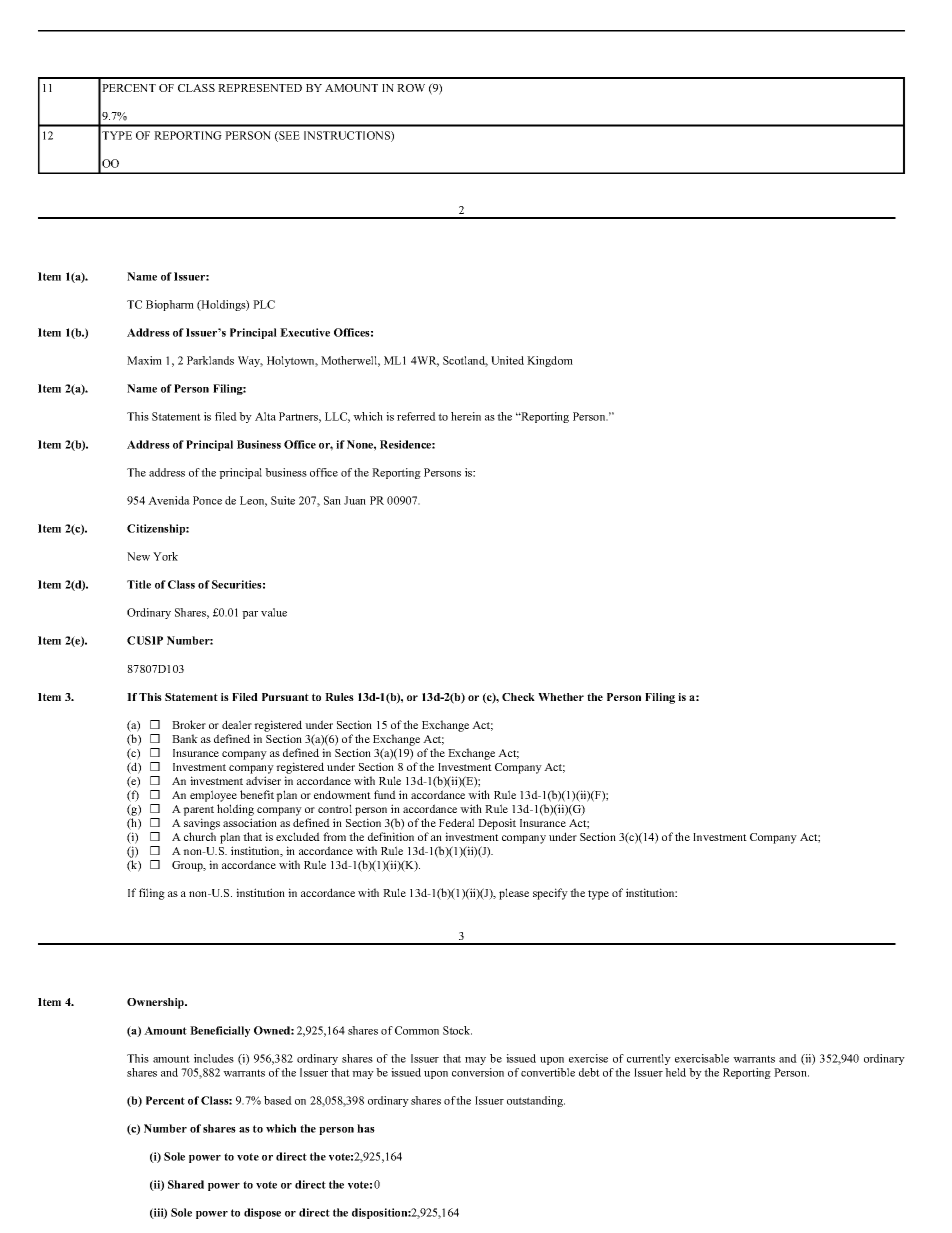 This page has height=1233, width=952. I want to click on Shared, so click(186, 1184).
